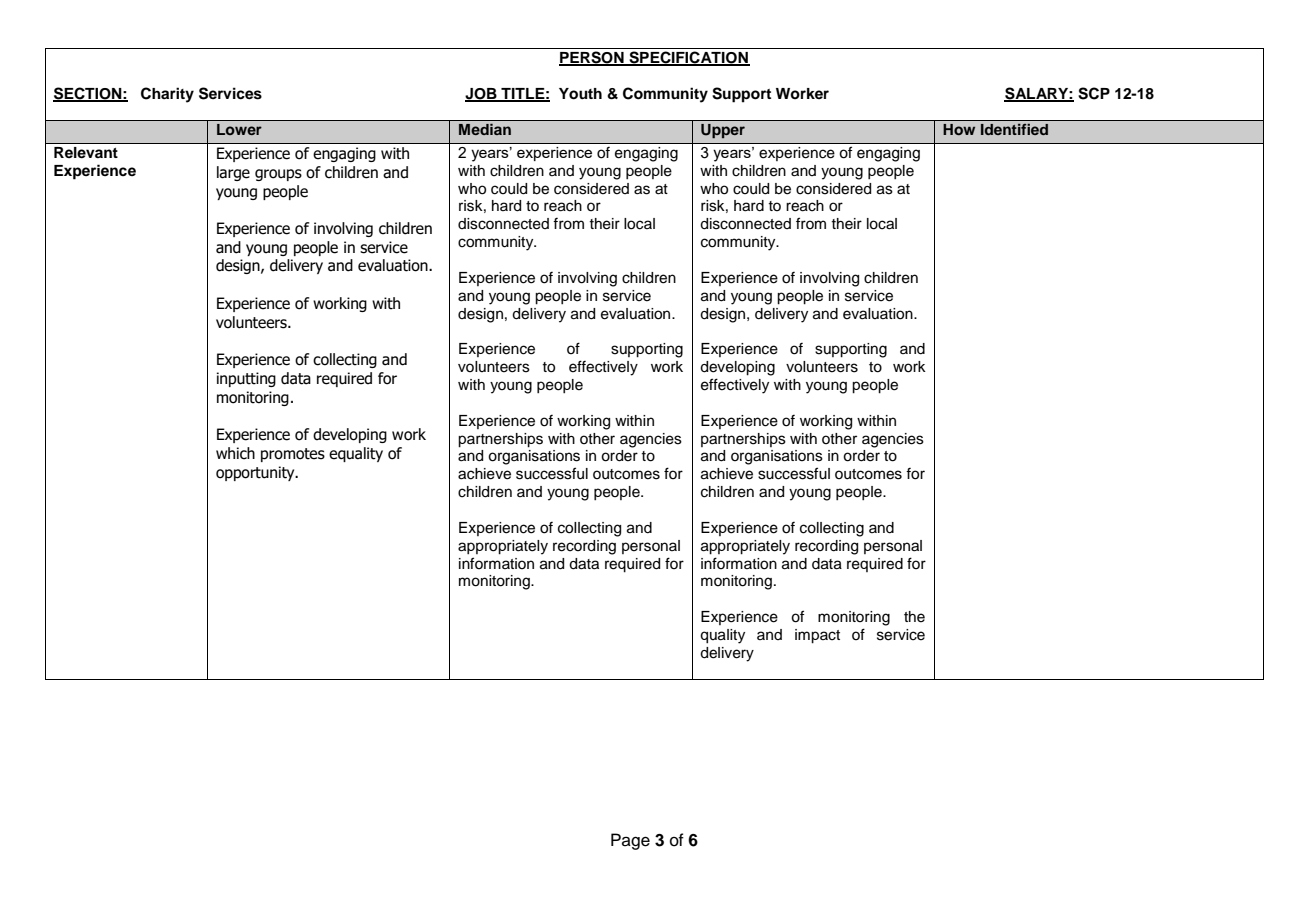 This document has height=924, width=1308. What do you see at coordinates (167, 95) in the document?
I see `Charity` at bounding box center [167, 95].
